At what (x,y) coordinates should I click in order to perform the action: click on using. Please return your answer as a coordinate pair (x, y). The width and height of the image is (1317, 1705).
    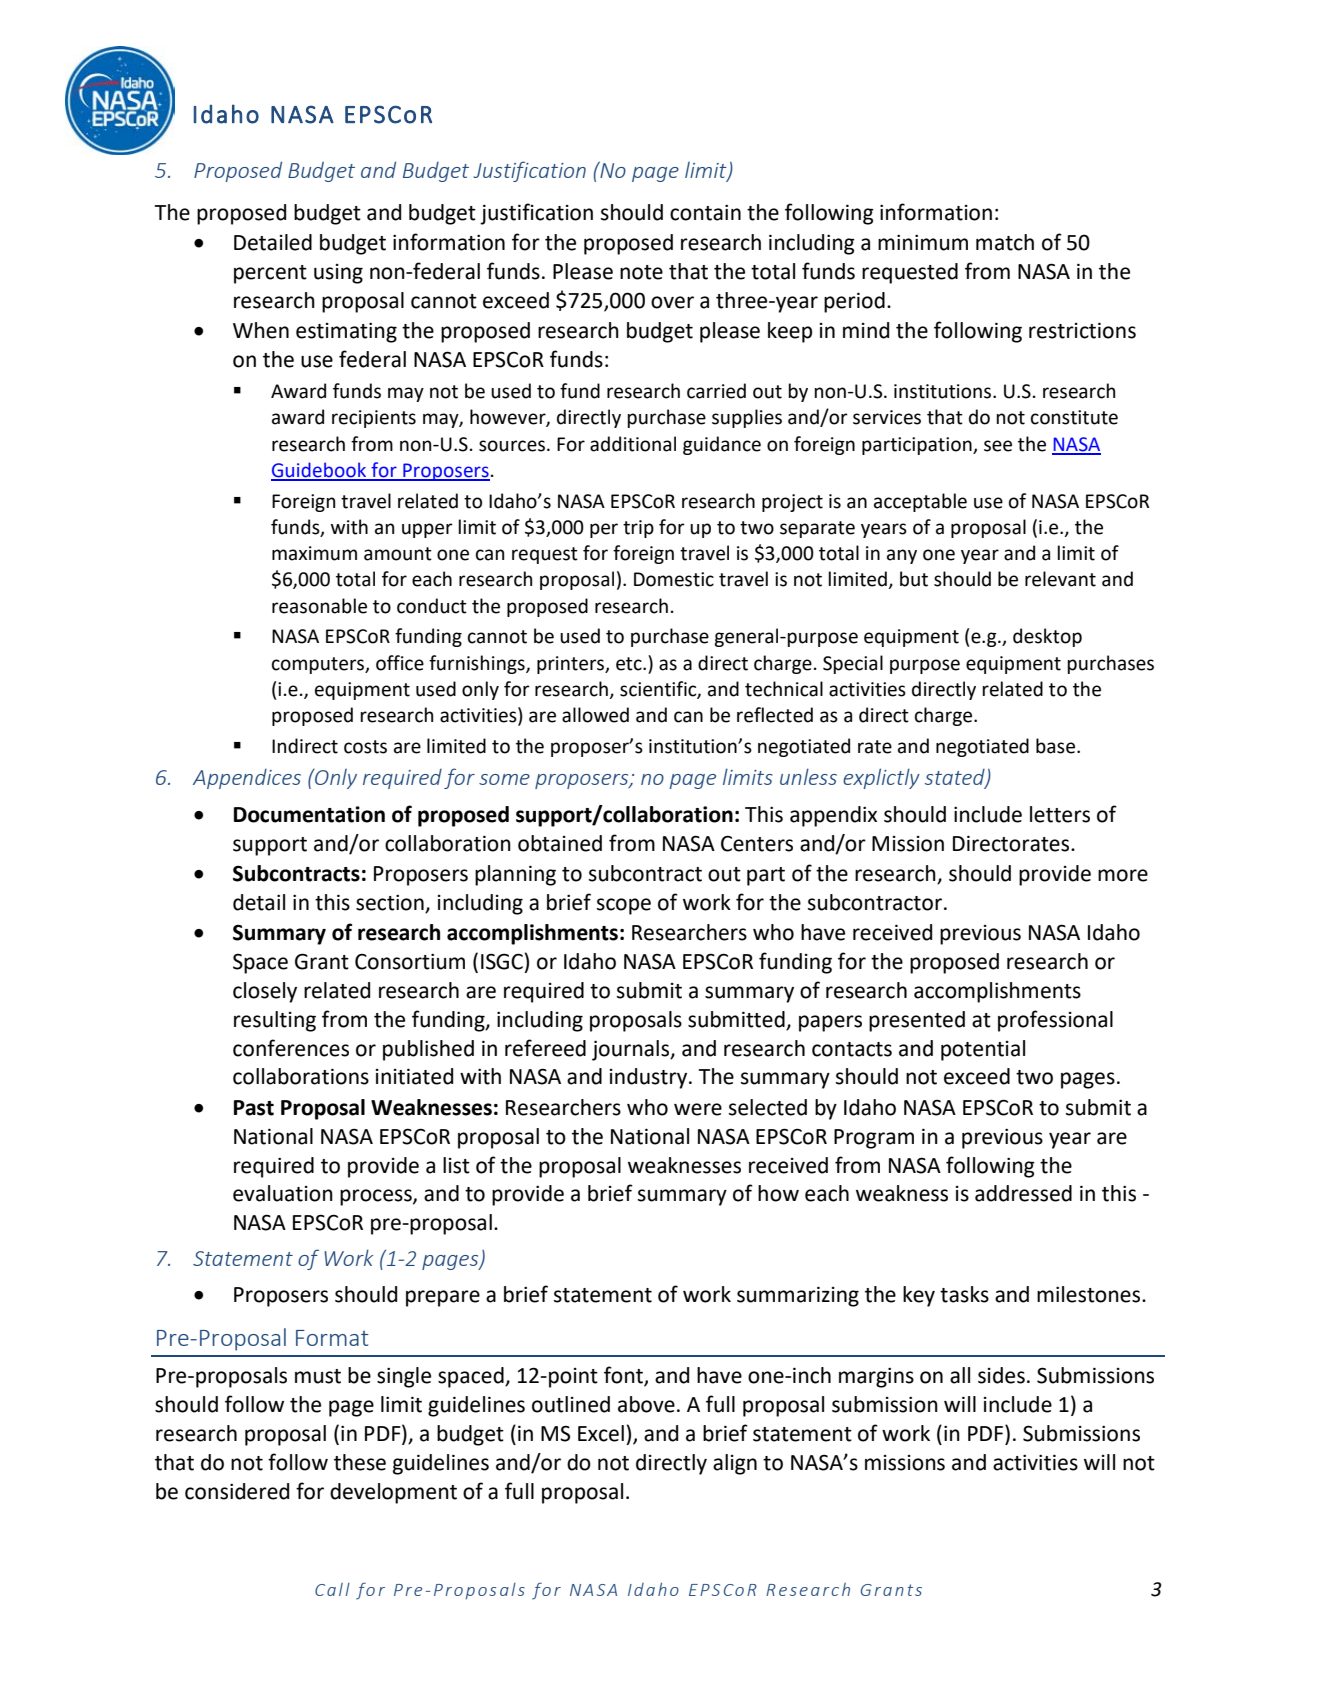
    Looking at the image, I should click on (338, 274).
